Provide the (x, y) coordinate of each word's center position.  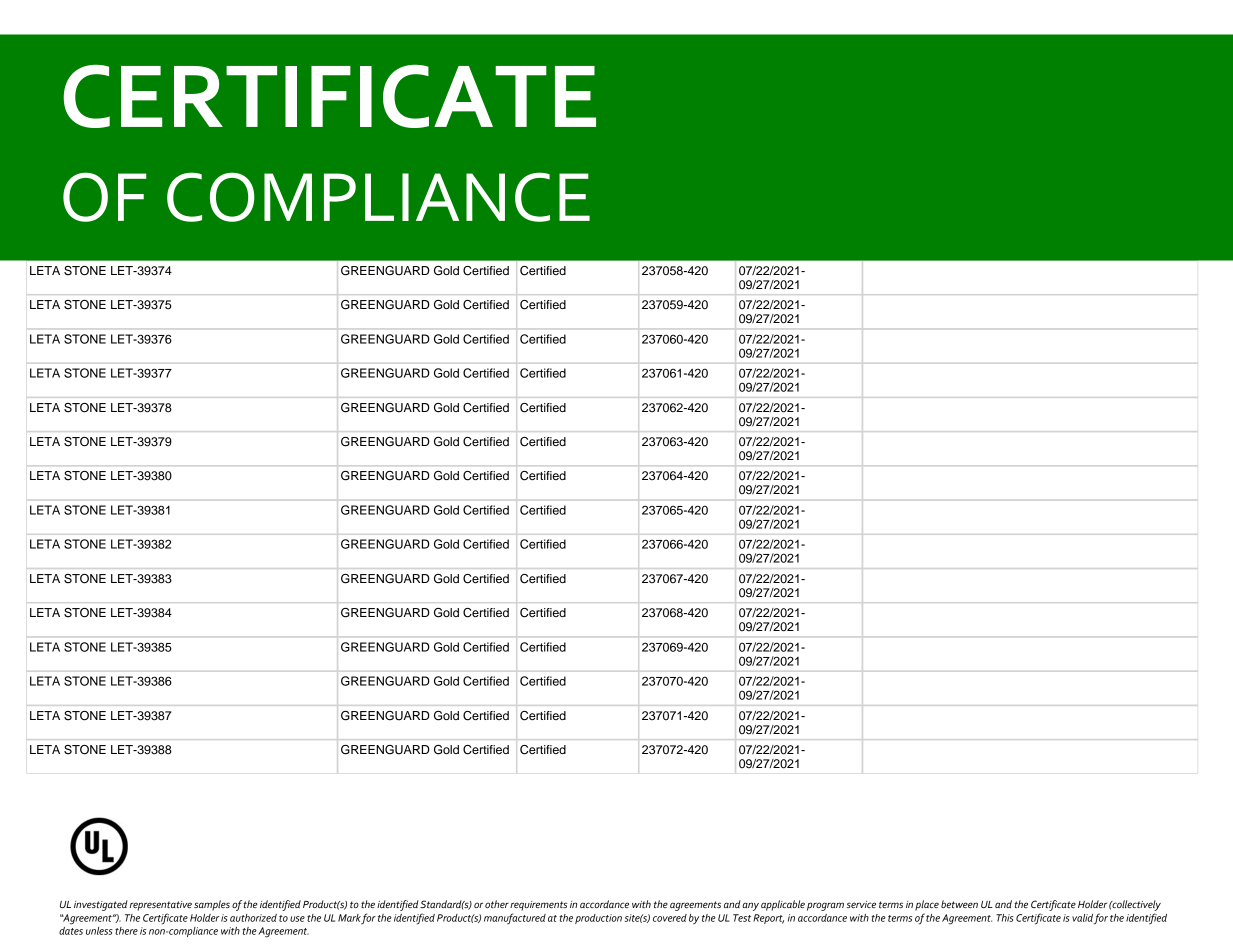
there (126, 931)
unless (99, 931)
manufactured (515, 918)
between (959, 904)
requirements (538, 906)
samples (212, 905)
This (1005, 918)
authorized (253, 918)
